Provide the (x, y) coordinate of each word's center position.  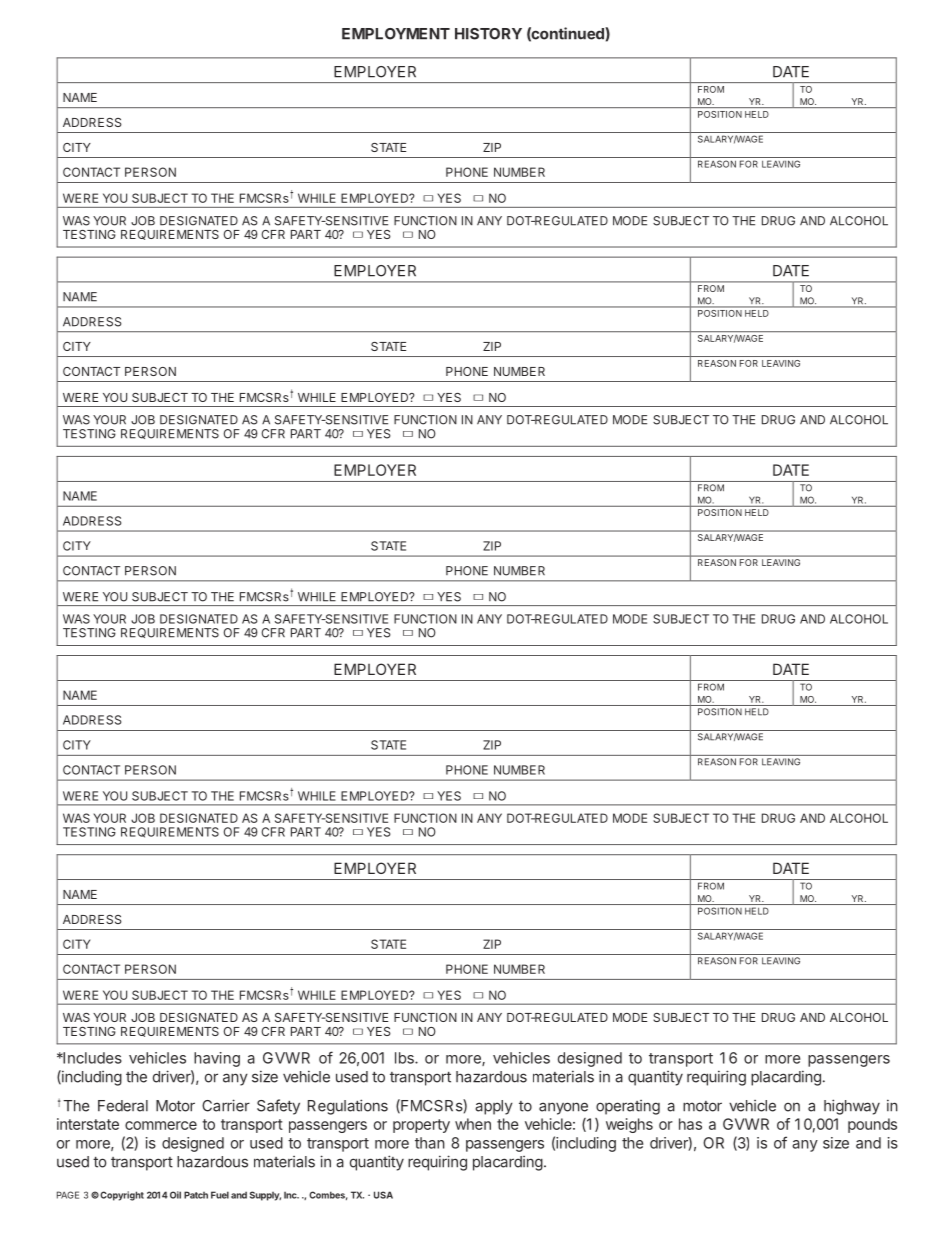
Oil (175, 1195)
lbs (405, 1058)
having (217, 1059)
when (473, 1124)
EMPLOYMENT (396, 34)
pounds (872, 1125)
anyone (563, 1108)
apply (494, 1107)
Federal (123, 1106)
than (430, 1143)
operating (628, 1107)
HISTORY (488, 34)
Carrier (226, 1105)
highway (852, 1107)
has (690, 1124)
